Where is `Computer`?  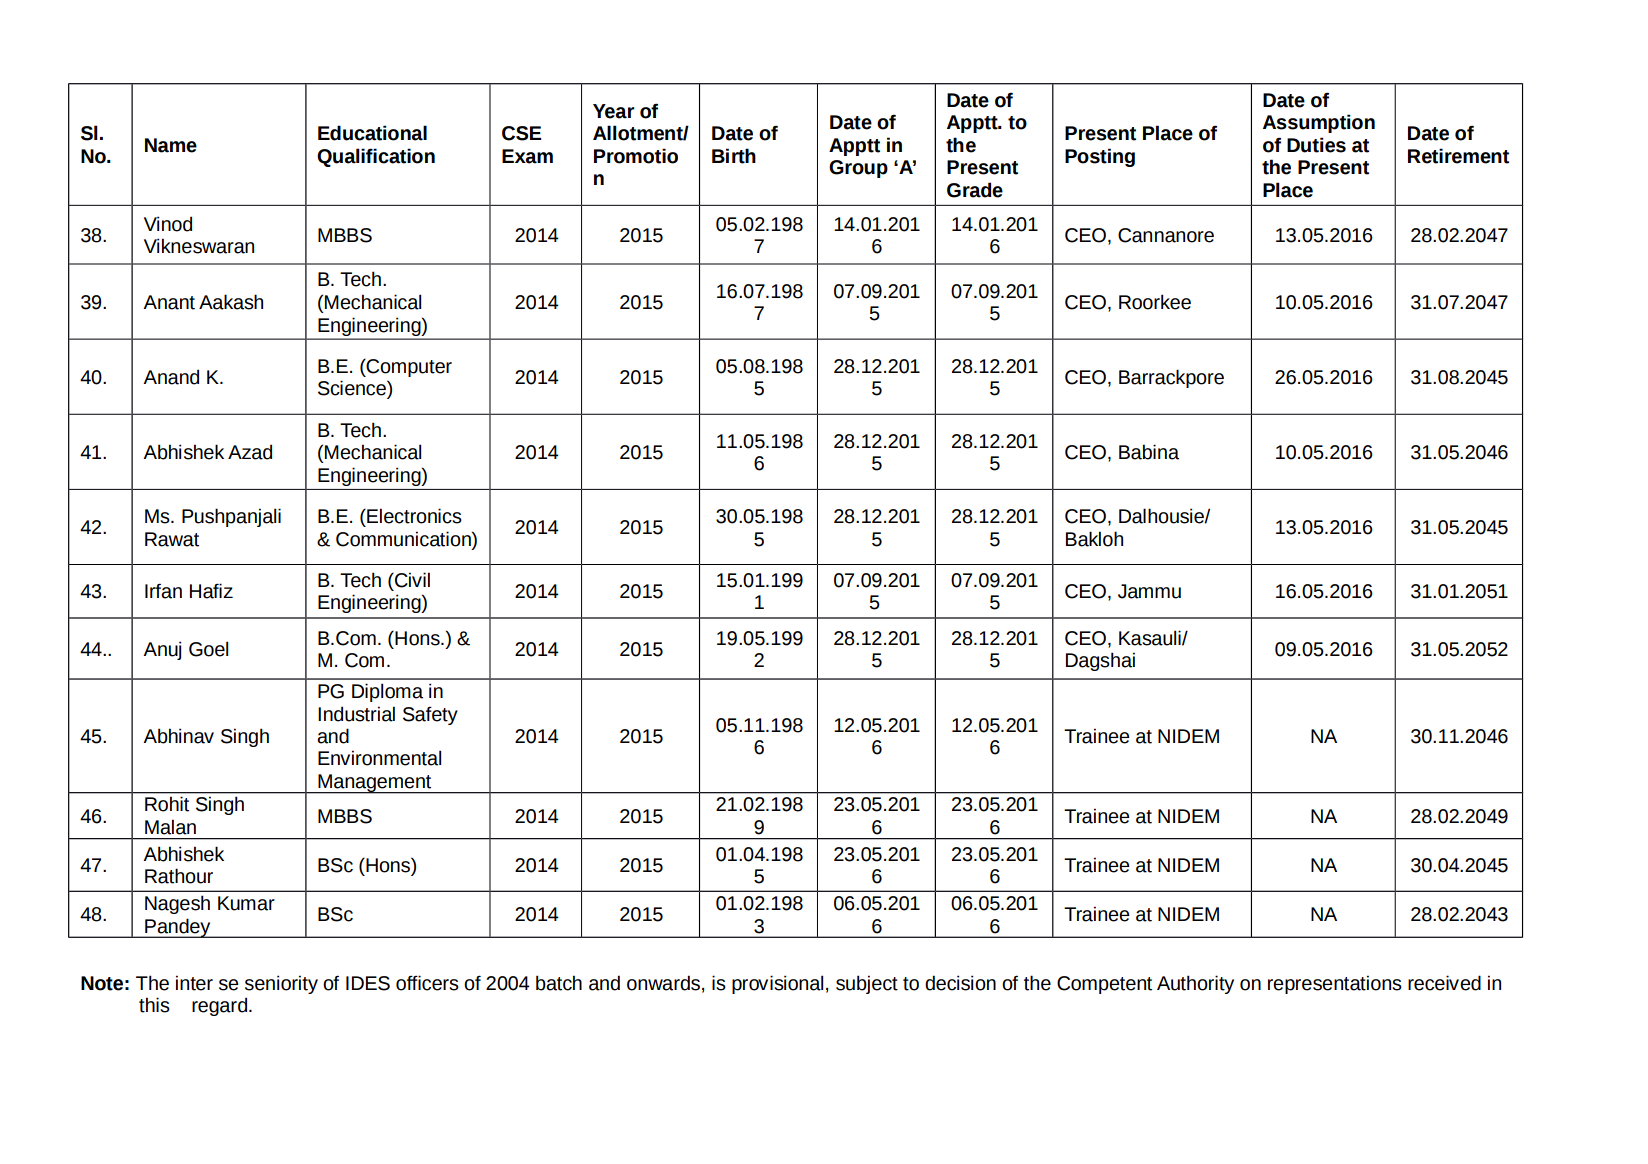
Computer is located at coordinates (408, 368).
